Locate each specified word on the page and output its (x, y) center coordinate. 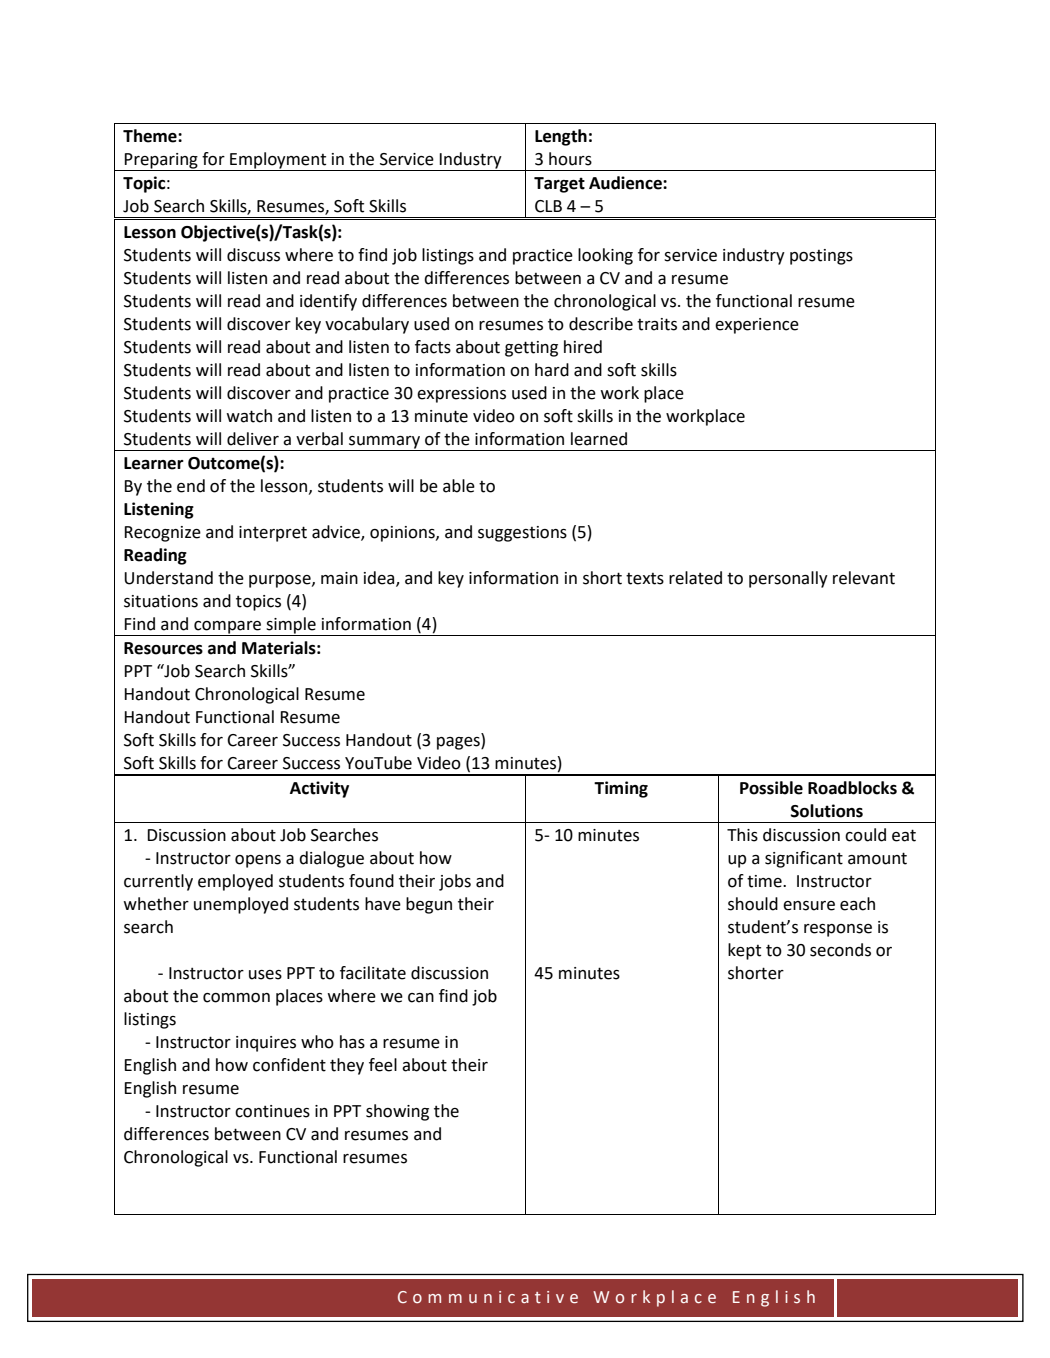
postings (821, 257)
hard (552, 370)
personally (788, 579)
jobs (455, 882)
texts (645, 579)
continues (272, 1111)
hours (570, 159)
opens (258, 861)
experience (757, 326)
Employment (278, 161)
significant (804, 859)
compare (227, 628)
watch (249, 416)
